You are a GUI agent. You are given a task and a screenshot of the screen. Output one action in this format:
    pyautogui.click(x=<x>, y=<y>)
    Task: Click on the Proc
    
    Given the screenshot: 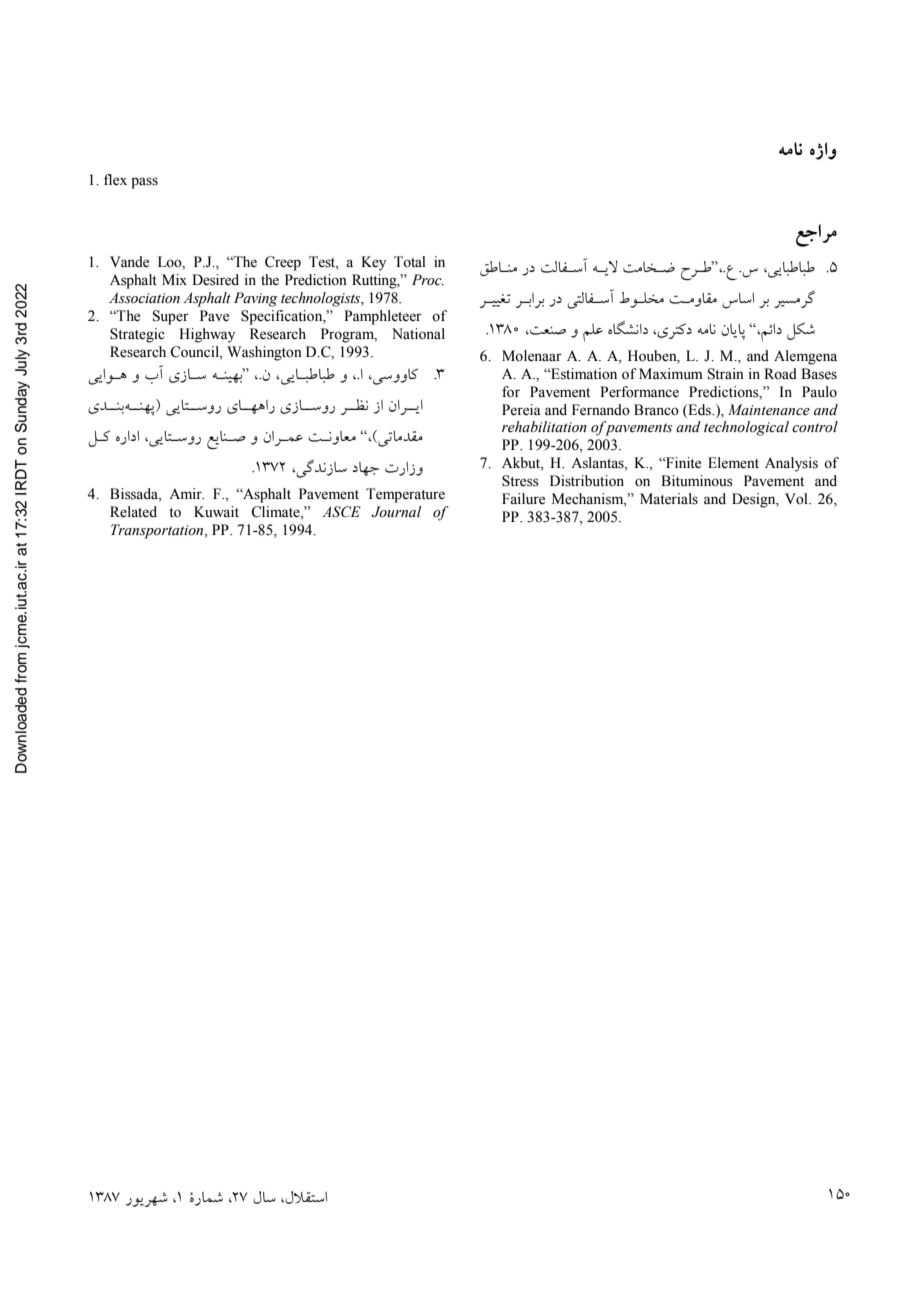 What is the action you would take?
    pyautogui.click(x=428, y=280)
